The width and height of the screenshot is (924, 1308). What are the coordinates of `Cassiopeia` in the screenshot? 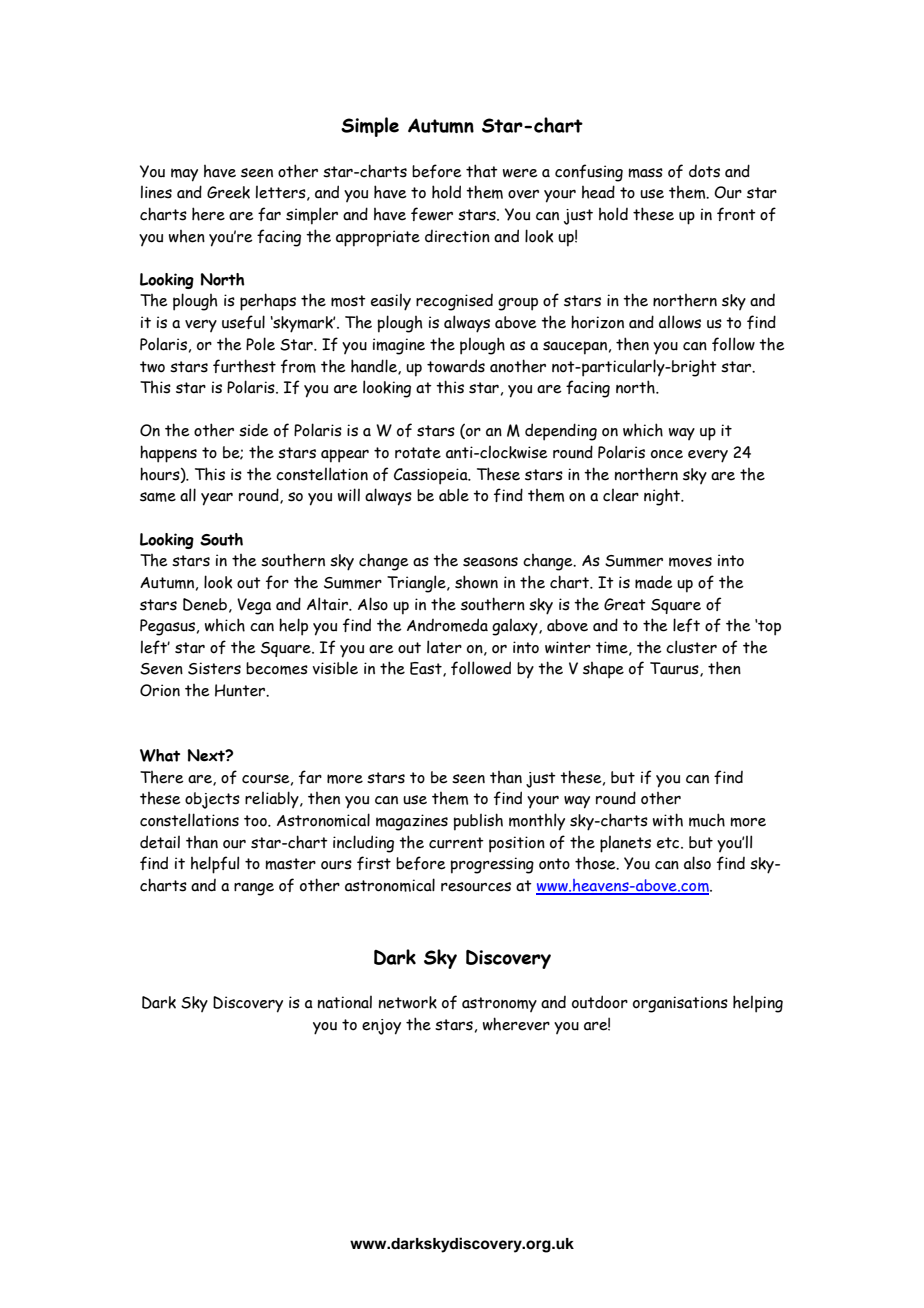 It's located at (432, 476).
